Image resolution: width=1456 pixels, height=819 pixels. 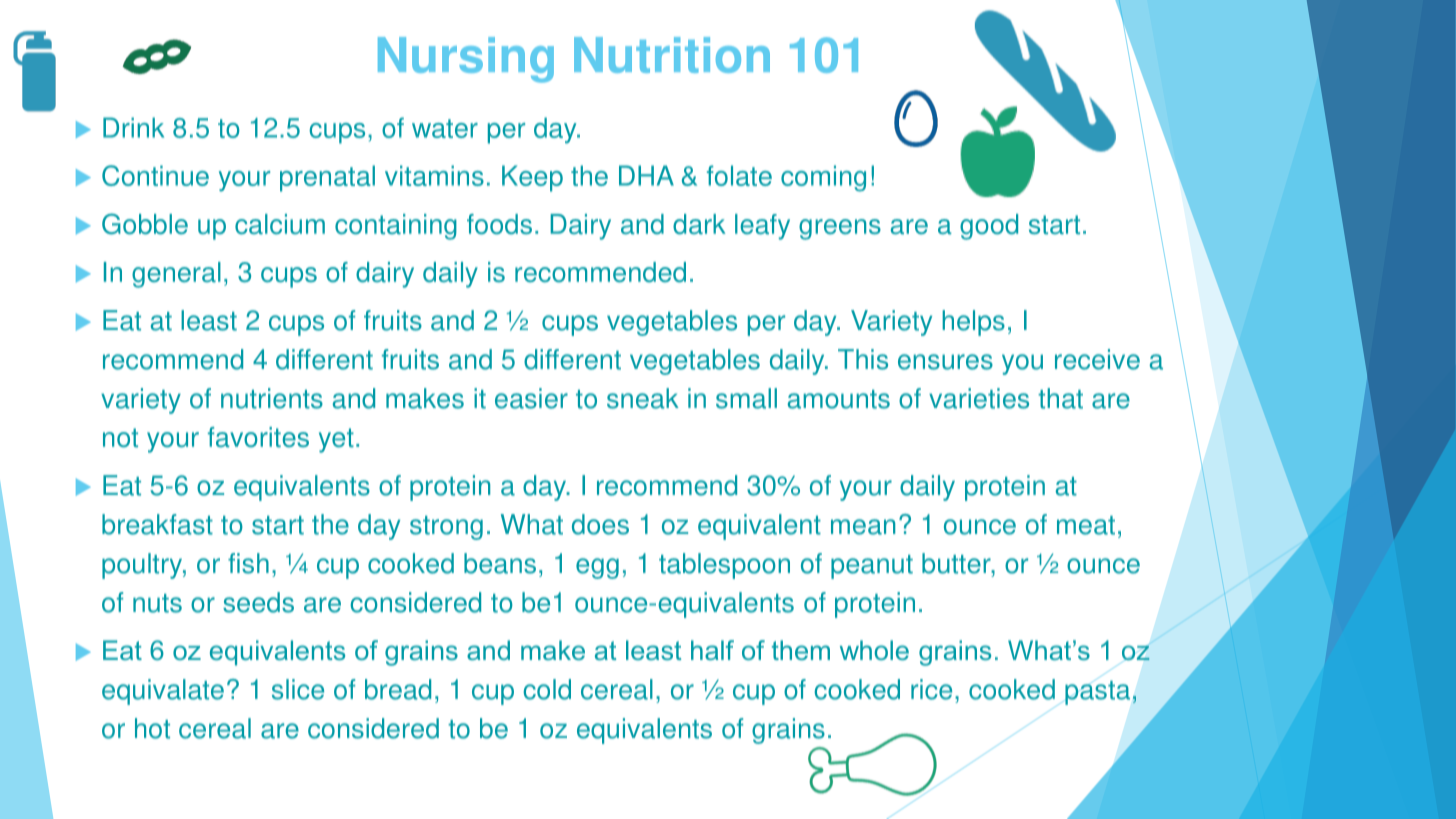 What do you see at coordinates (280, 224) in the page?
I see `calcium` at bounding box center [280, 224].
